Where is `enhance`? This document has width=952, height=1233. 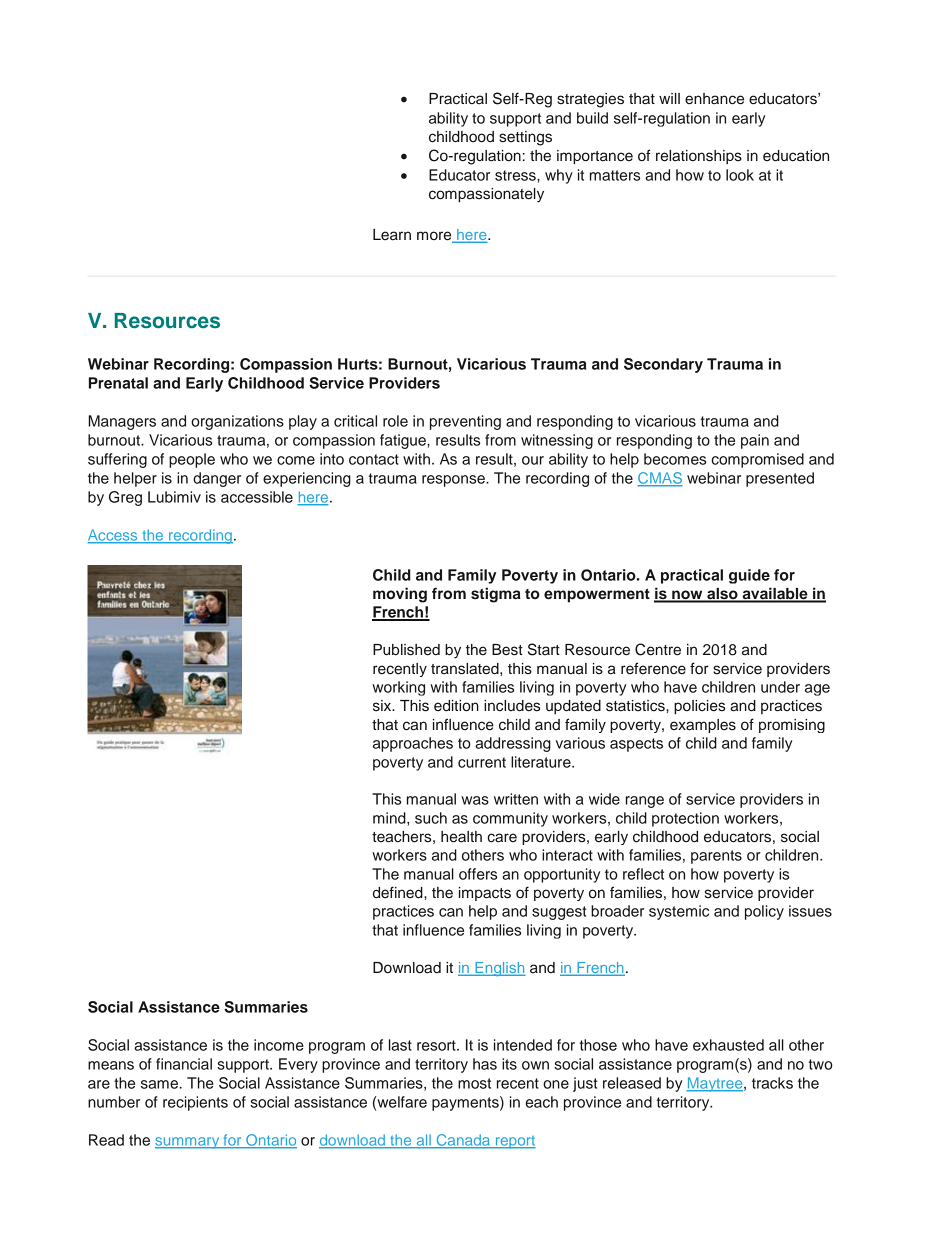 enhance is located at coordinates (714, 99).
